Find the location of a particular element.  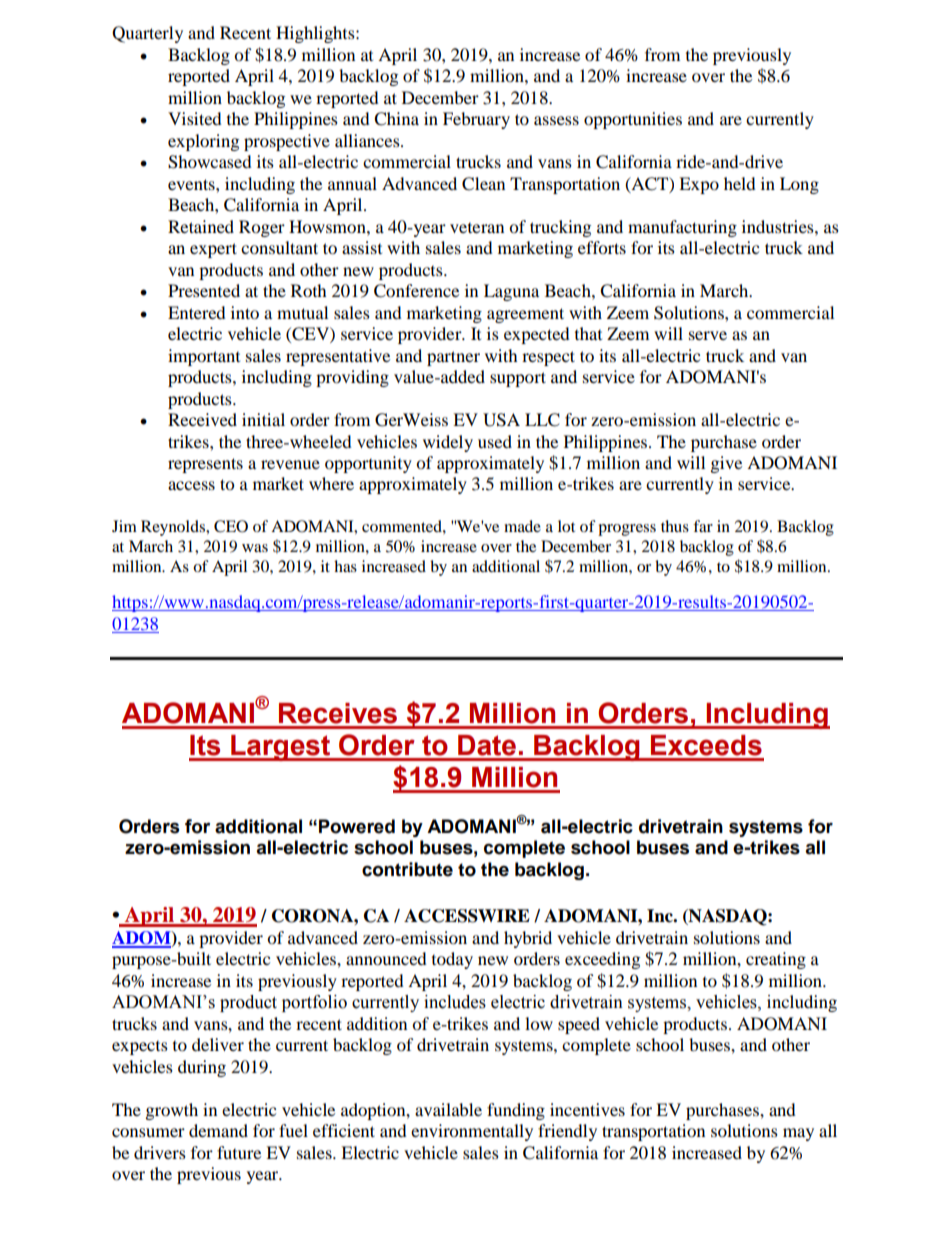

Received is located at coordinates (202, 419).
